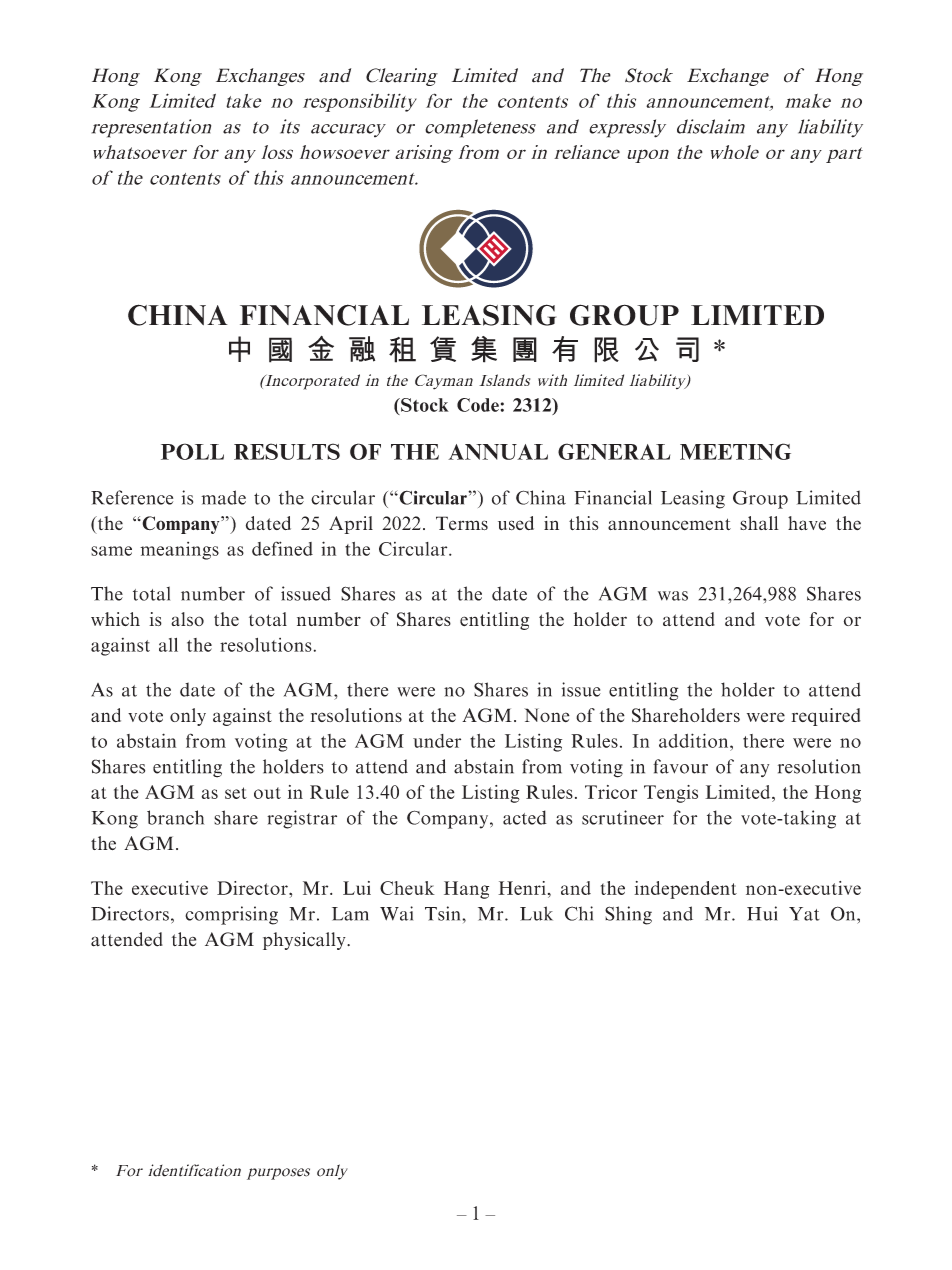 The width and height of the page is (952, 1270). I want to click on addition, so click(695, 740).
